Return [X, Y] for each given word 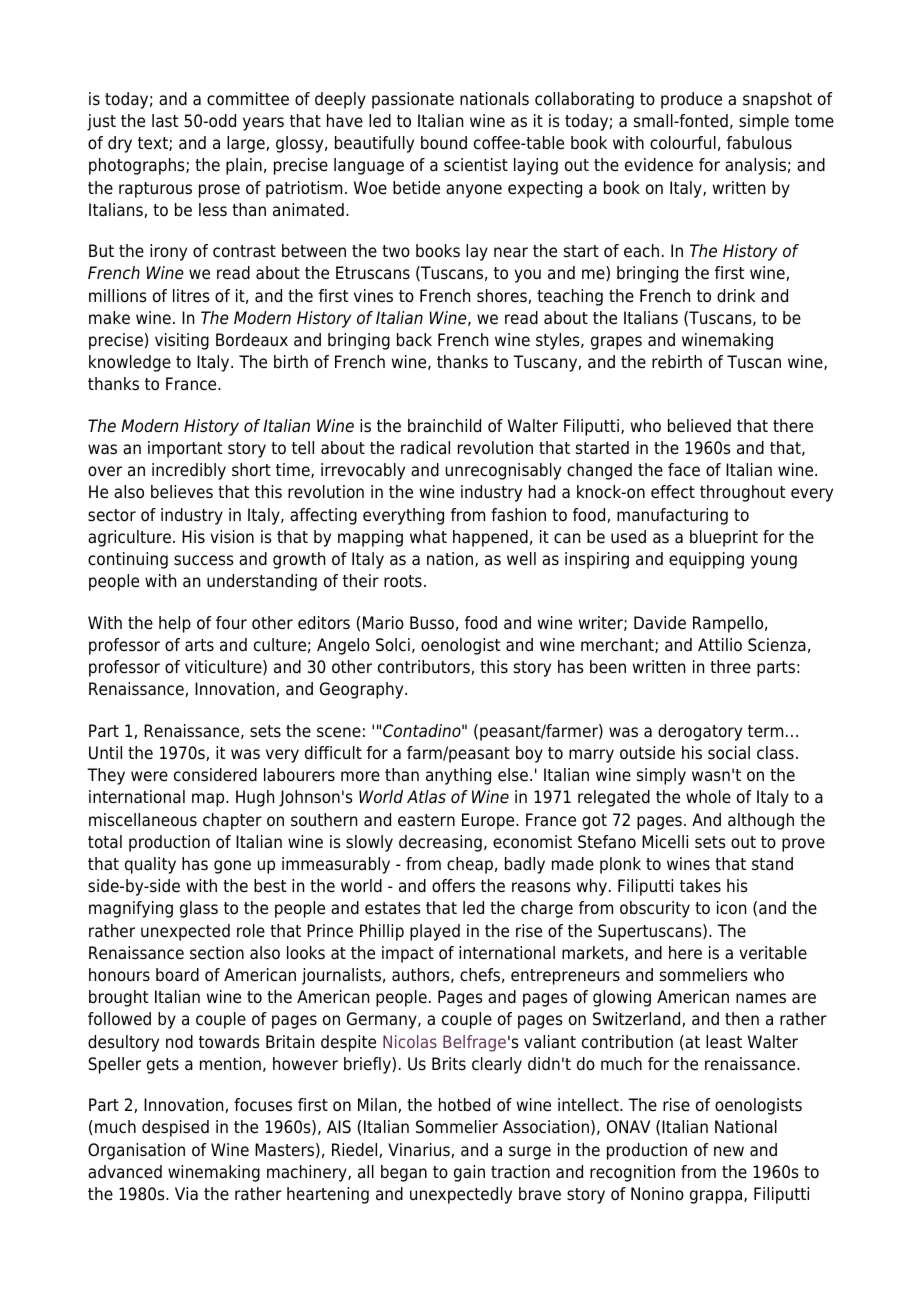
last [165, 121]
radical [425, 448]
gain [469, 1173]
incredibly [189, 471]
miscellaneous [143, 820]
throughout [742, 493]
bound [444, 143]
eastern [426, 820]
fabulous [759, 143]
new [729, 1151]
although [761, 821]
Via [186, 1194]
